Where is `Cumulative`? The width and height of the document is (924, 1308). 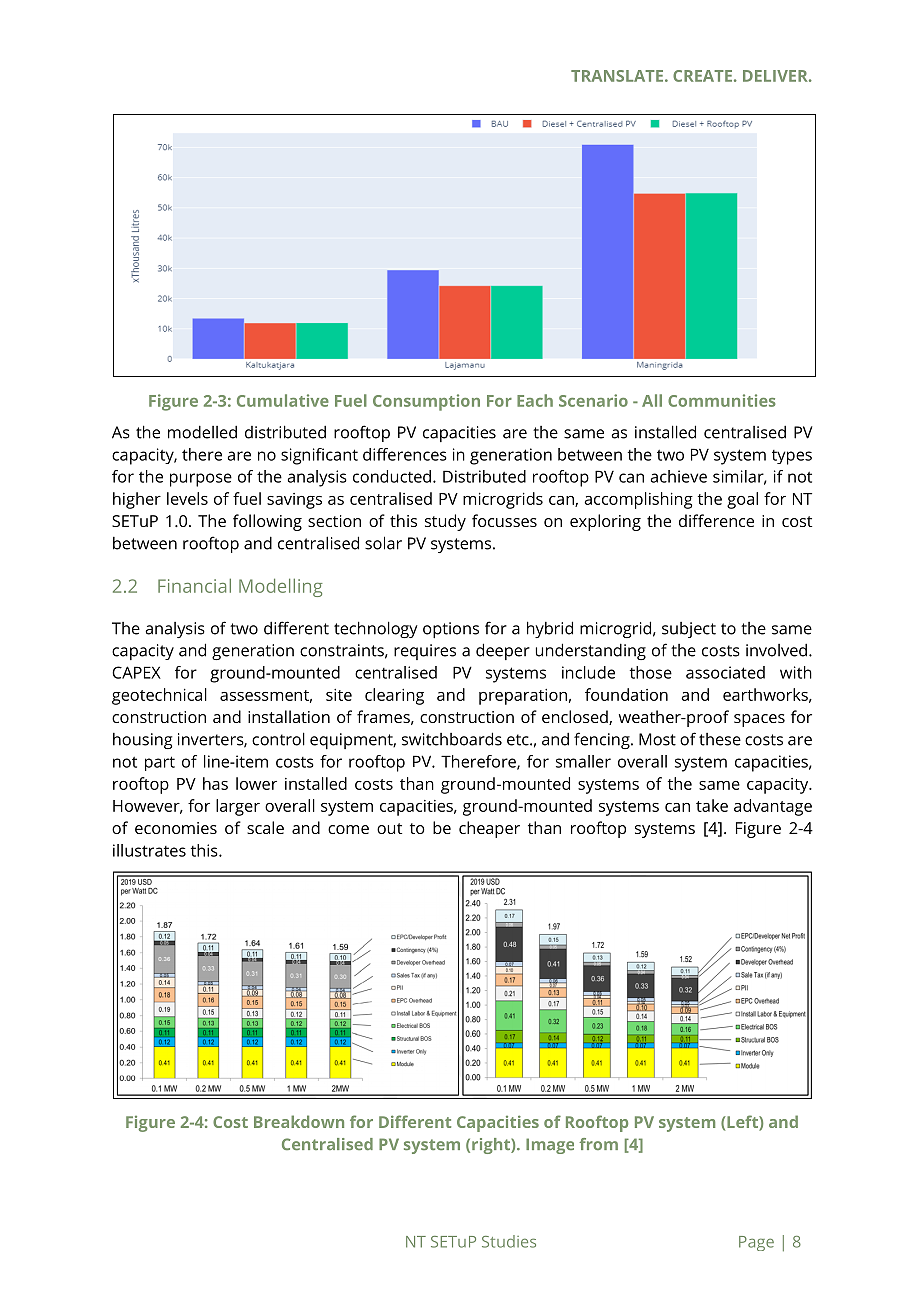
Cumulative is located at coordinates (283, 400).
